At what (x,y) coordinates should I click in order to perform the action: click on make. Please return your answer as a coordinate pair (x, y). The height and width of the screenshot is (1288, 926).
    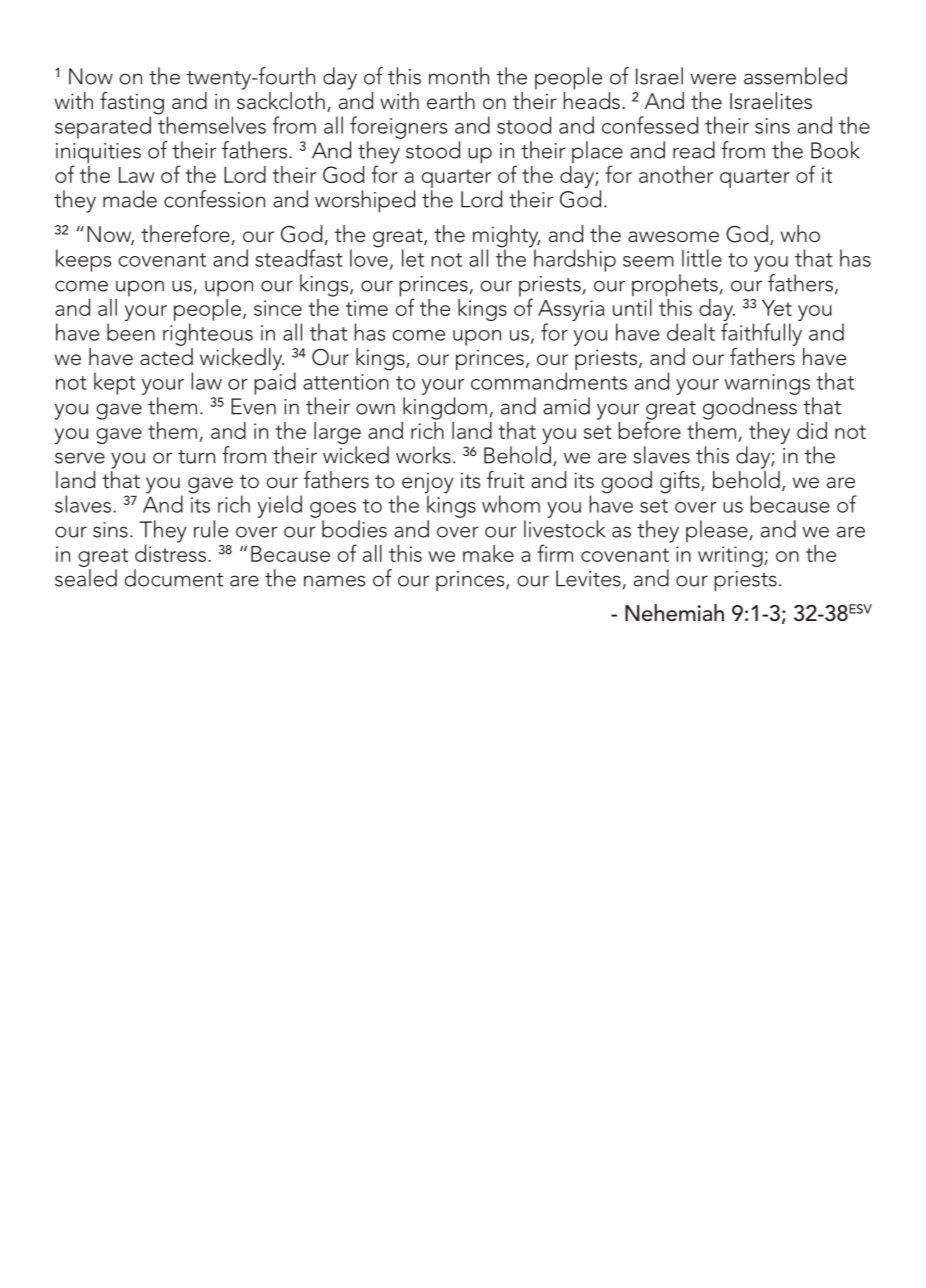
    Looking at the image, I should click on (488, 553).
